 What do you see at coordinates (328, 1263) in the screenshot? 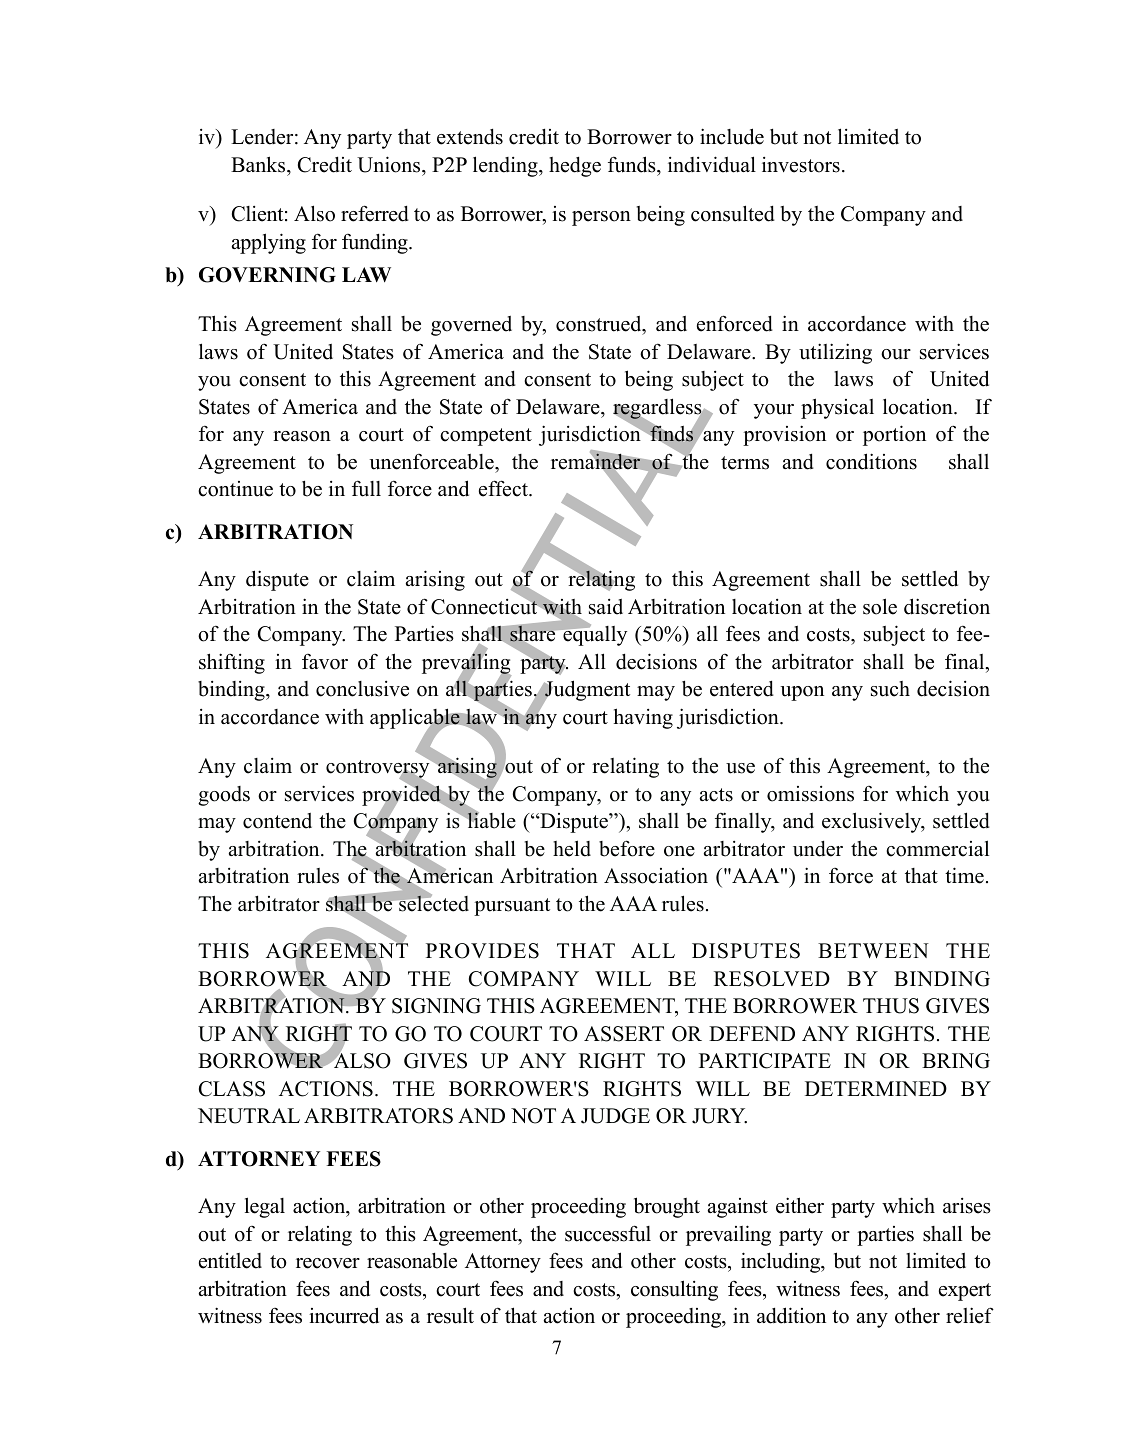
I see `recover` at bounding box center [328, 1263].
